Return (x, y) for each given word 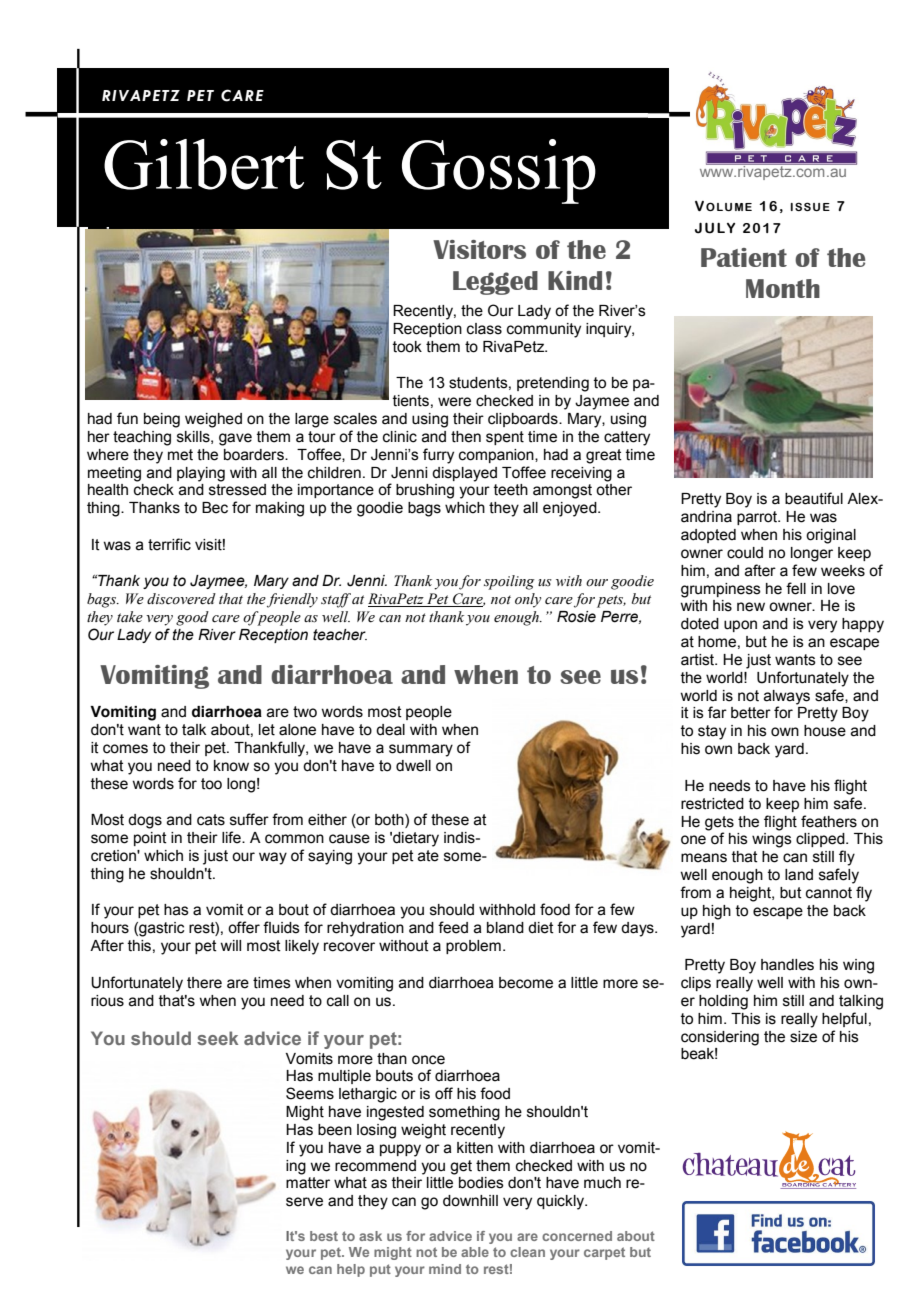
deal (390, 730)
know (231, 766)
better (751, 713)
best (324, 1236)
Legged (495, 283)
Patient (744, 257)
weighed (213, 420)
